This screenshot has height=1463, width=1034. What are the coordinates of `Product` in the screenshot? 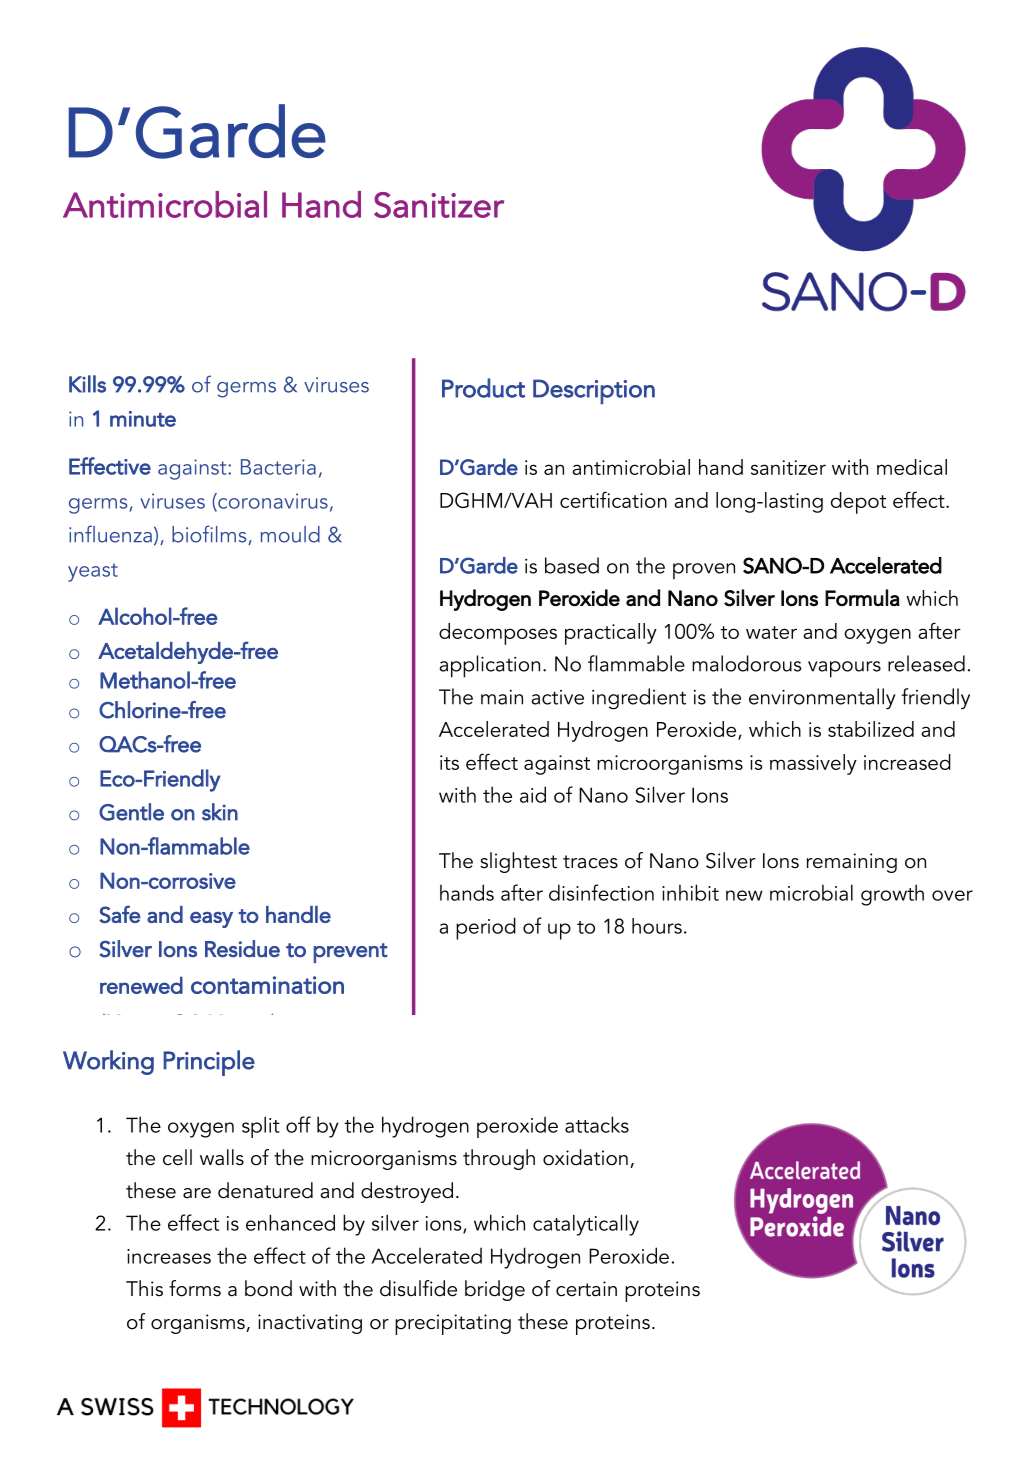 It's located at (483, 388).
